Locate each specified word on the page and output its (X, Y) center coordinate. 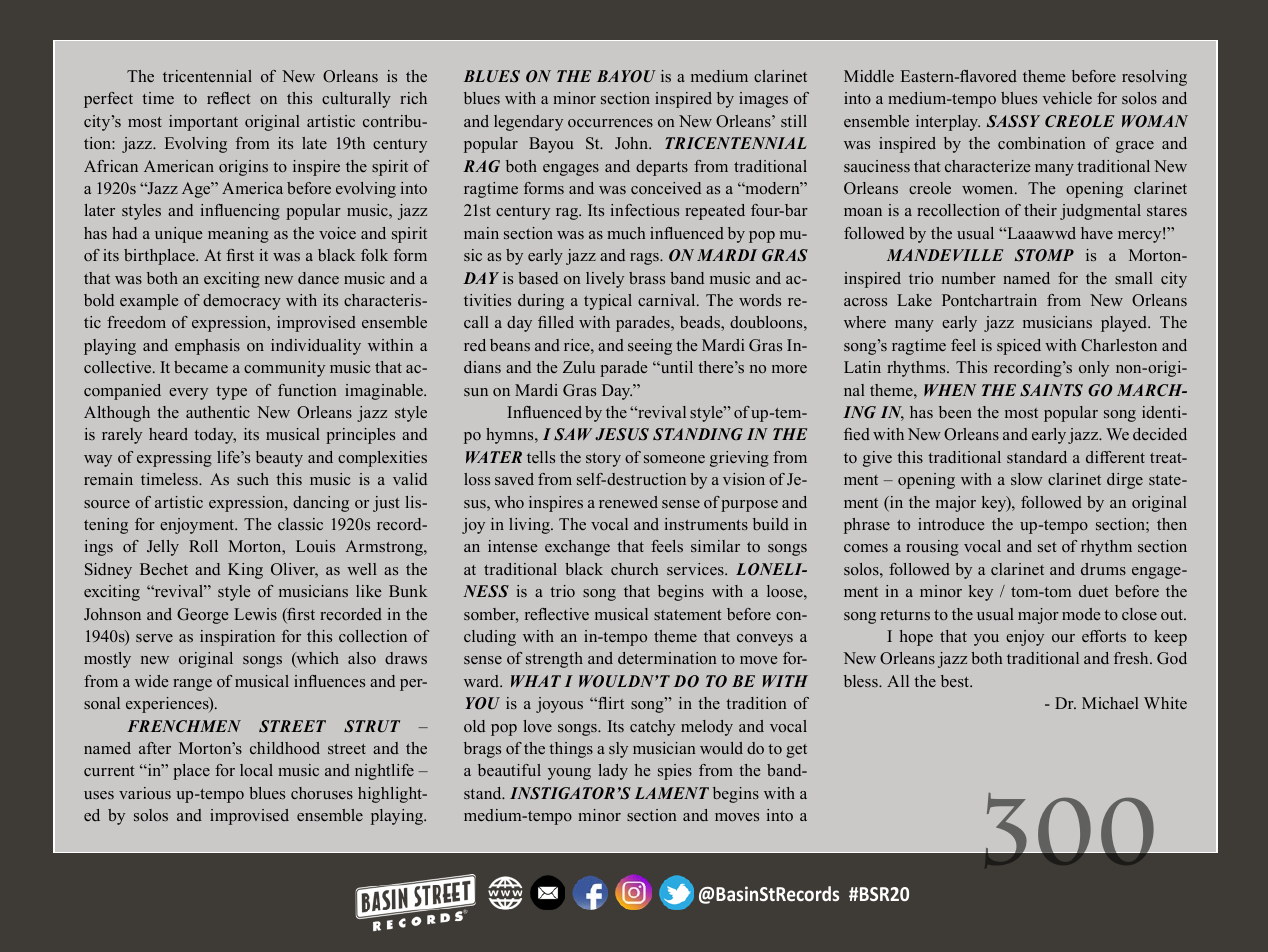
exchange (577, 548)
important (203, 123)
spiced (1019, 347)
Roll (203, 546)
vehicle (1067, 98)
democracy (242, 302)
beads (701, 322)
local (256, 770)
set (1047, 547)
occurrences (610, 123)
